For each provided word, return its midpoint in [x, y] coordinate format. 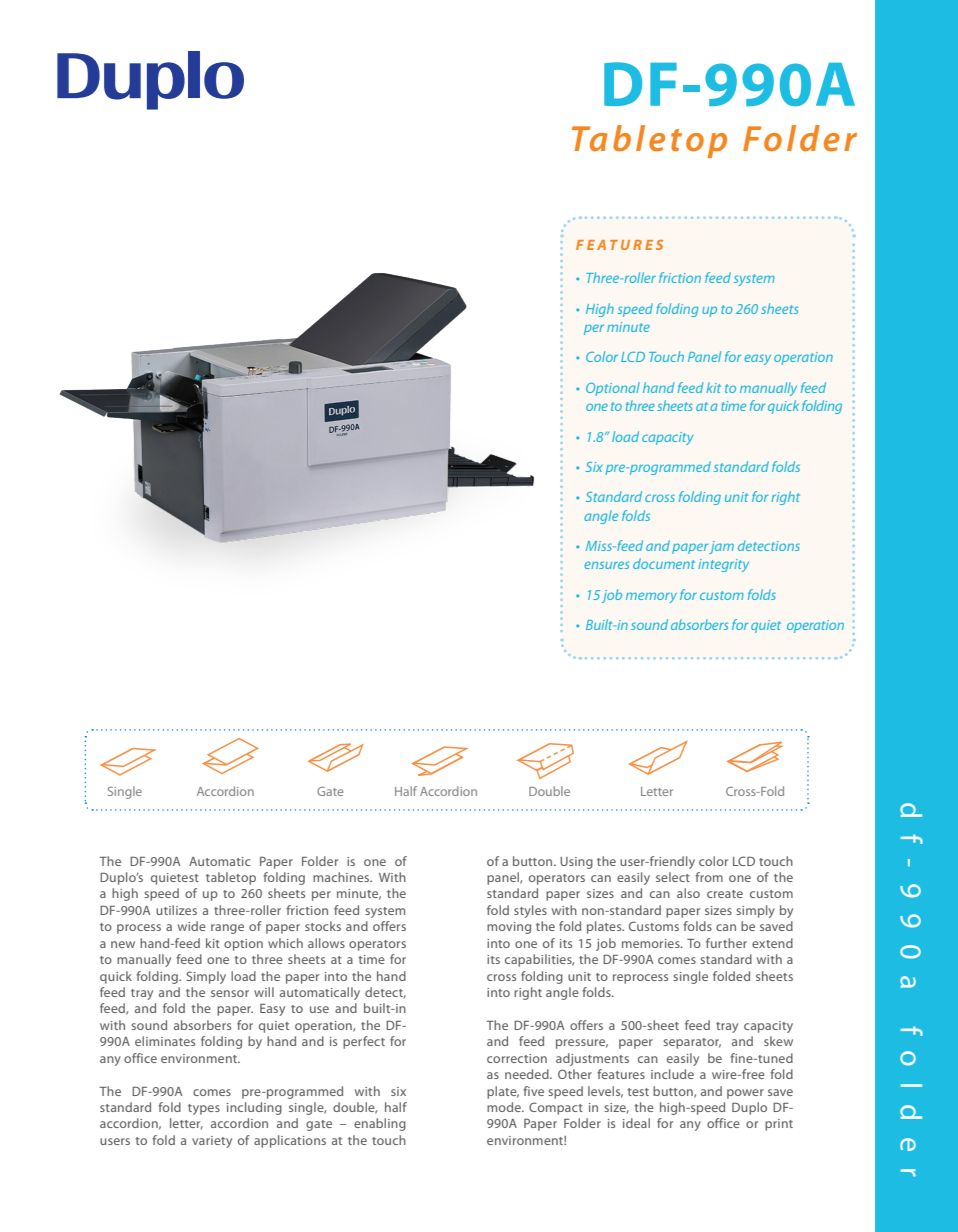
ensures [606, 565]
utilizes [176, 910]
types [204, 1109]
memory [651, 597]
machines [342, 877]
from [709, 877]
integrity [723, 565]
